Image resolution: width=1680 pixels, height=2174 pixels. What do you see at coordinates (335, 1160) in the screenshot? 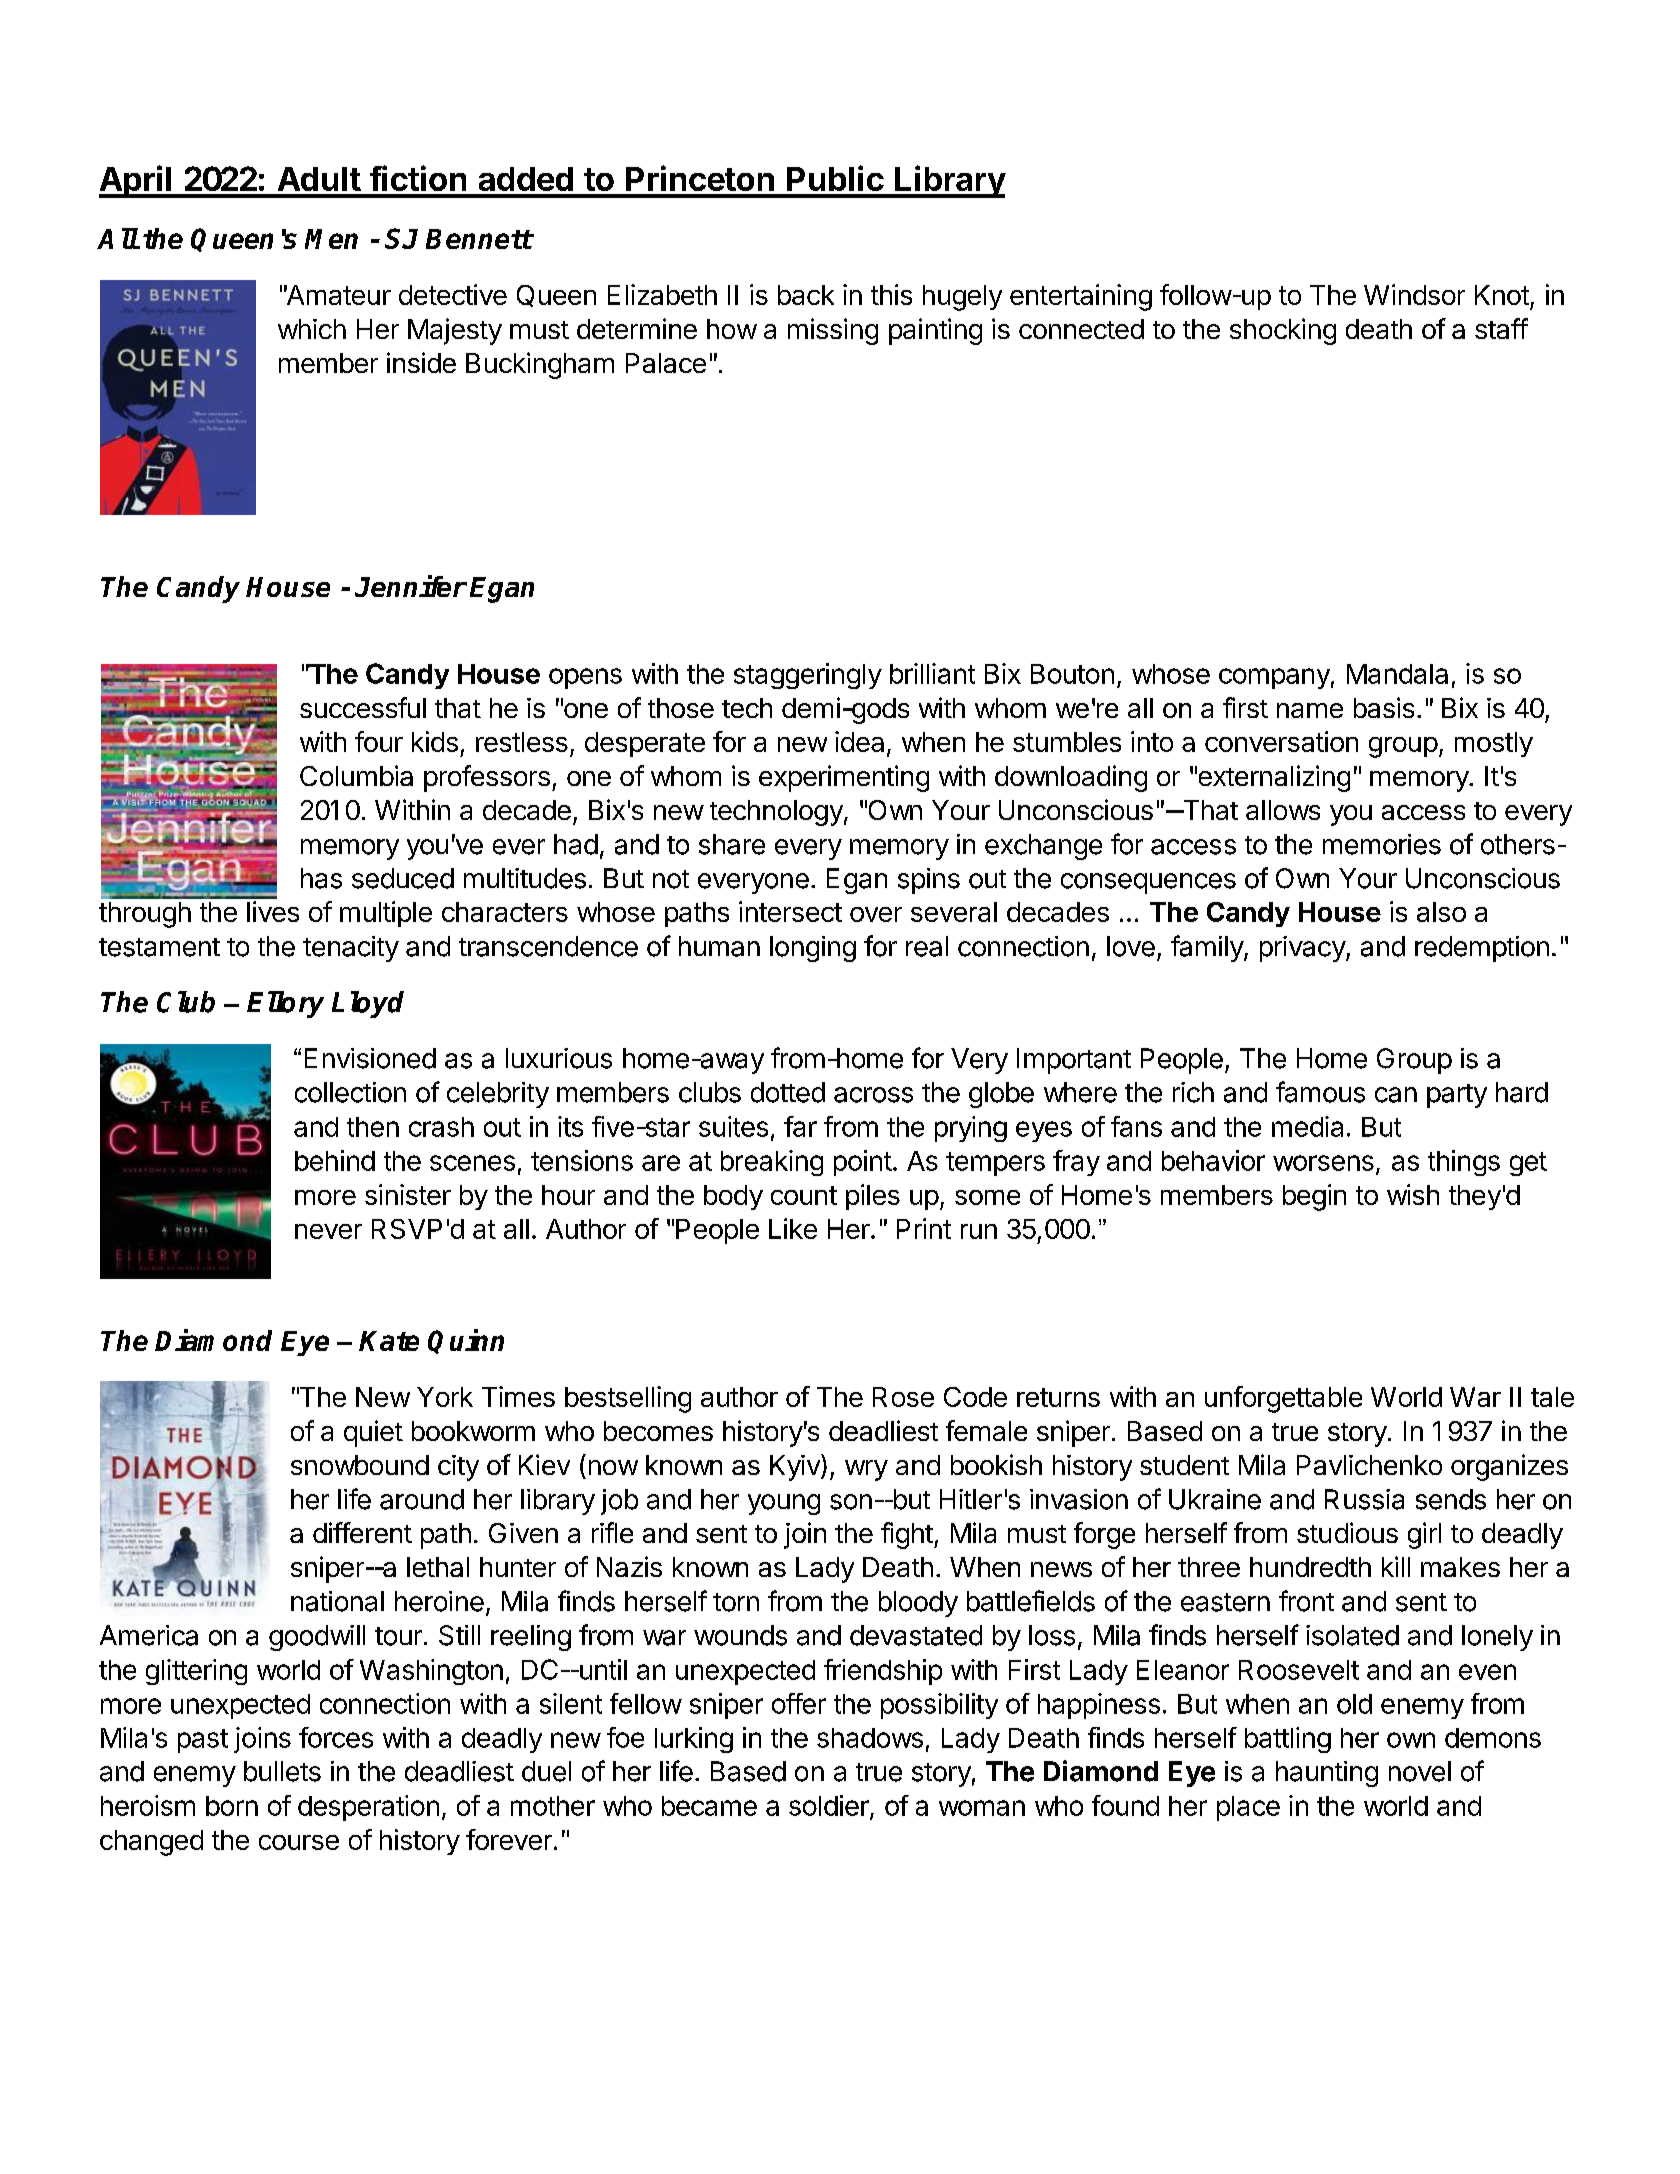
I see `behind` at bounding box center [335, 1160].
